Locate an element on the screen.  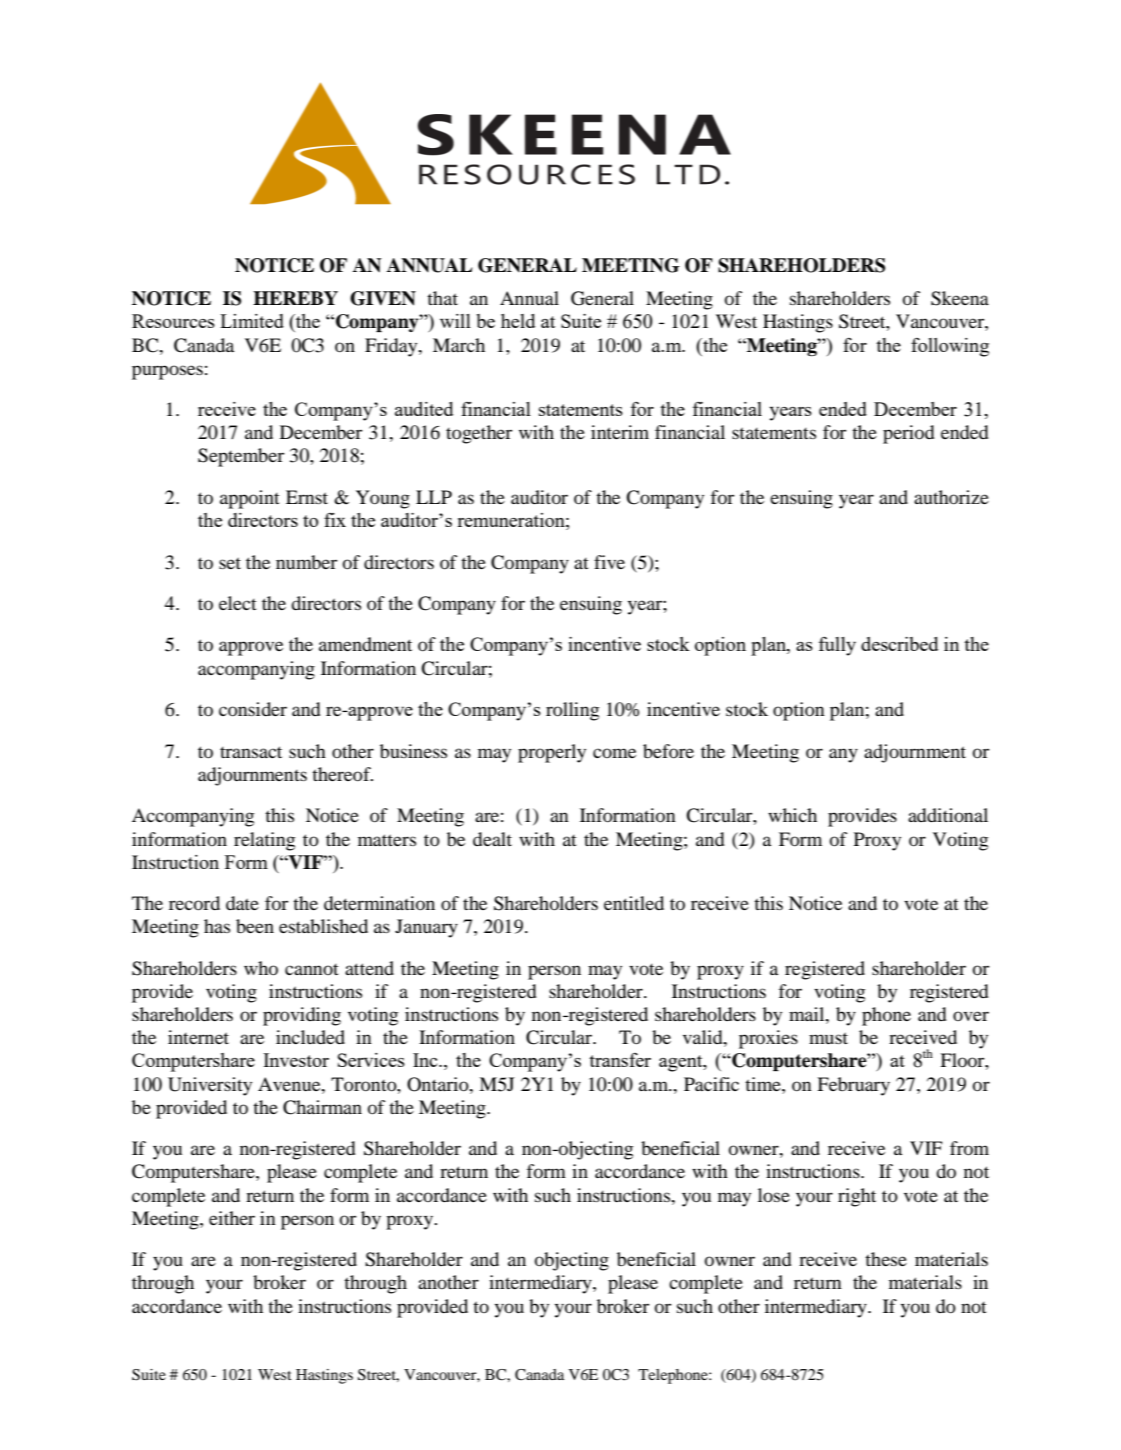
entitled is located at coordinates (634, 903).
